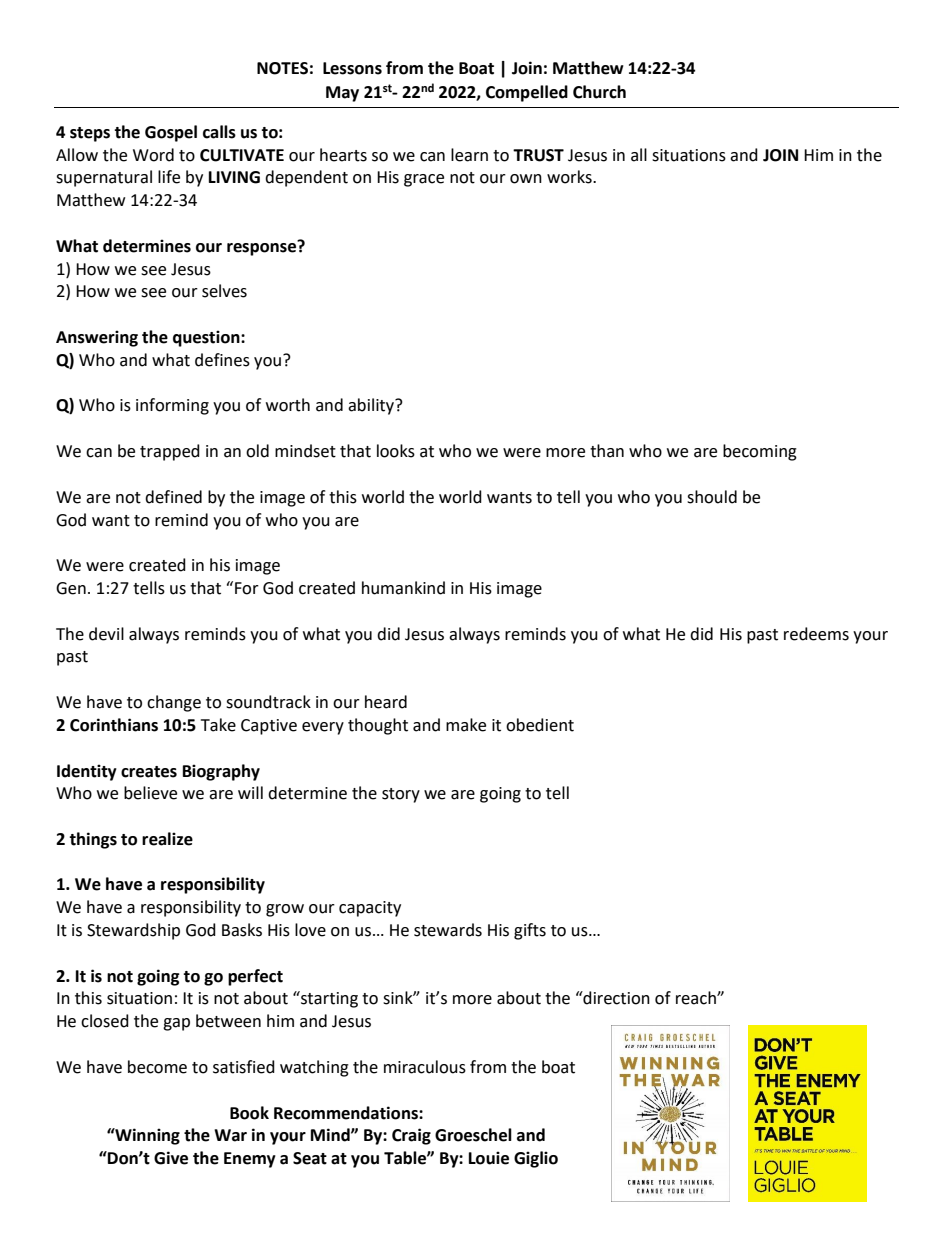  What do you see at coordinates (207, 338) in the document?
I see `question` at bounding box center [207, 338].
